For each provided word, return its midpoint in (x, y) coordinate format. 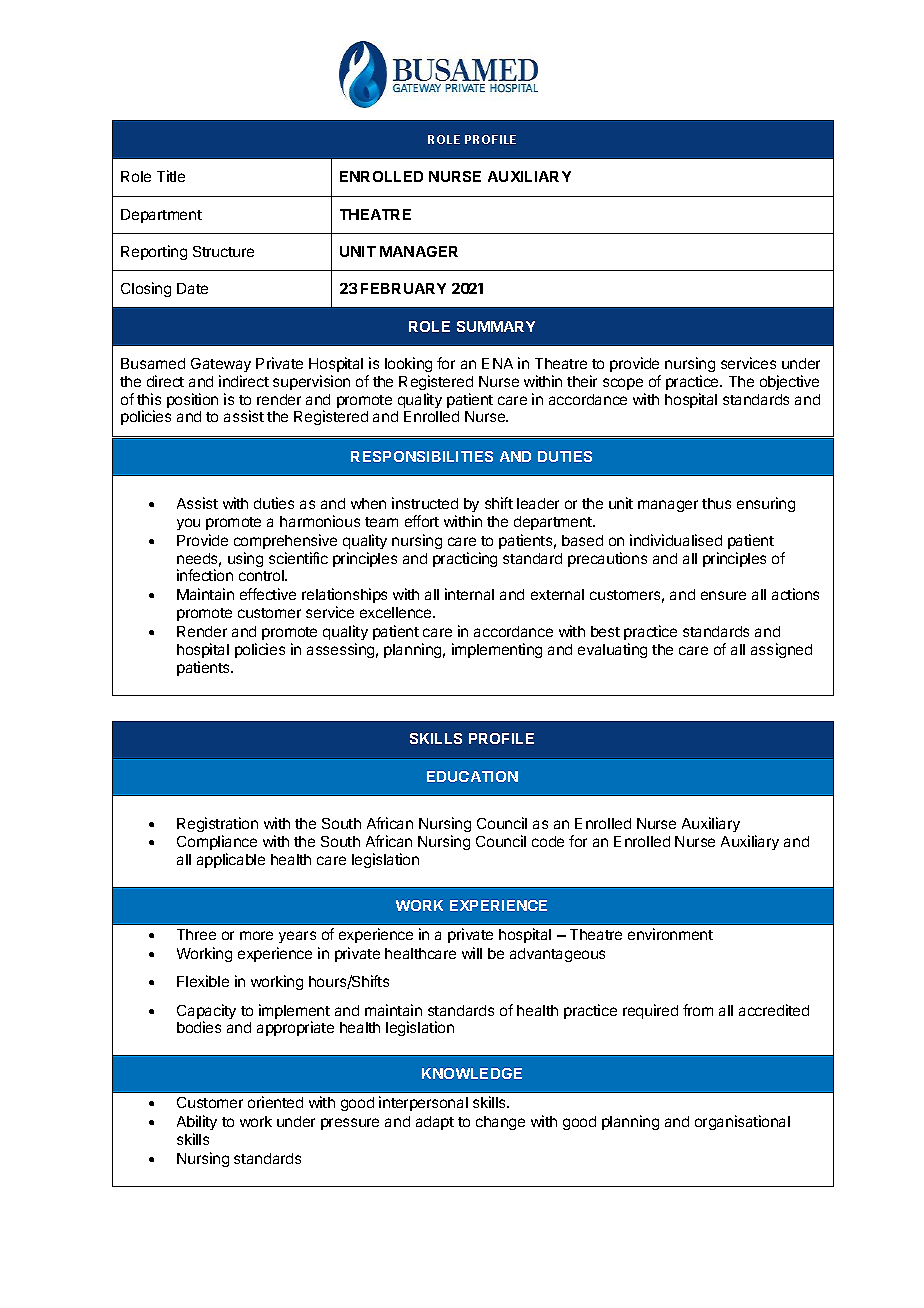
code (548, 841)
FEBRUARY (403, 288)
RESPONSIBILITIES (422, 456)
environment (670, 934)
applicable (231, 860)
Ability (197, 1122)
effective (268, 594)
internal (469, 594)
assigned (781, 650)
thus (716, 503)
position (192, 400)
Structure (223, 251)
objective (789, 382)
